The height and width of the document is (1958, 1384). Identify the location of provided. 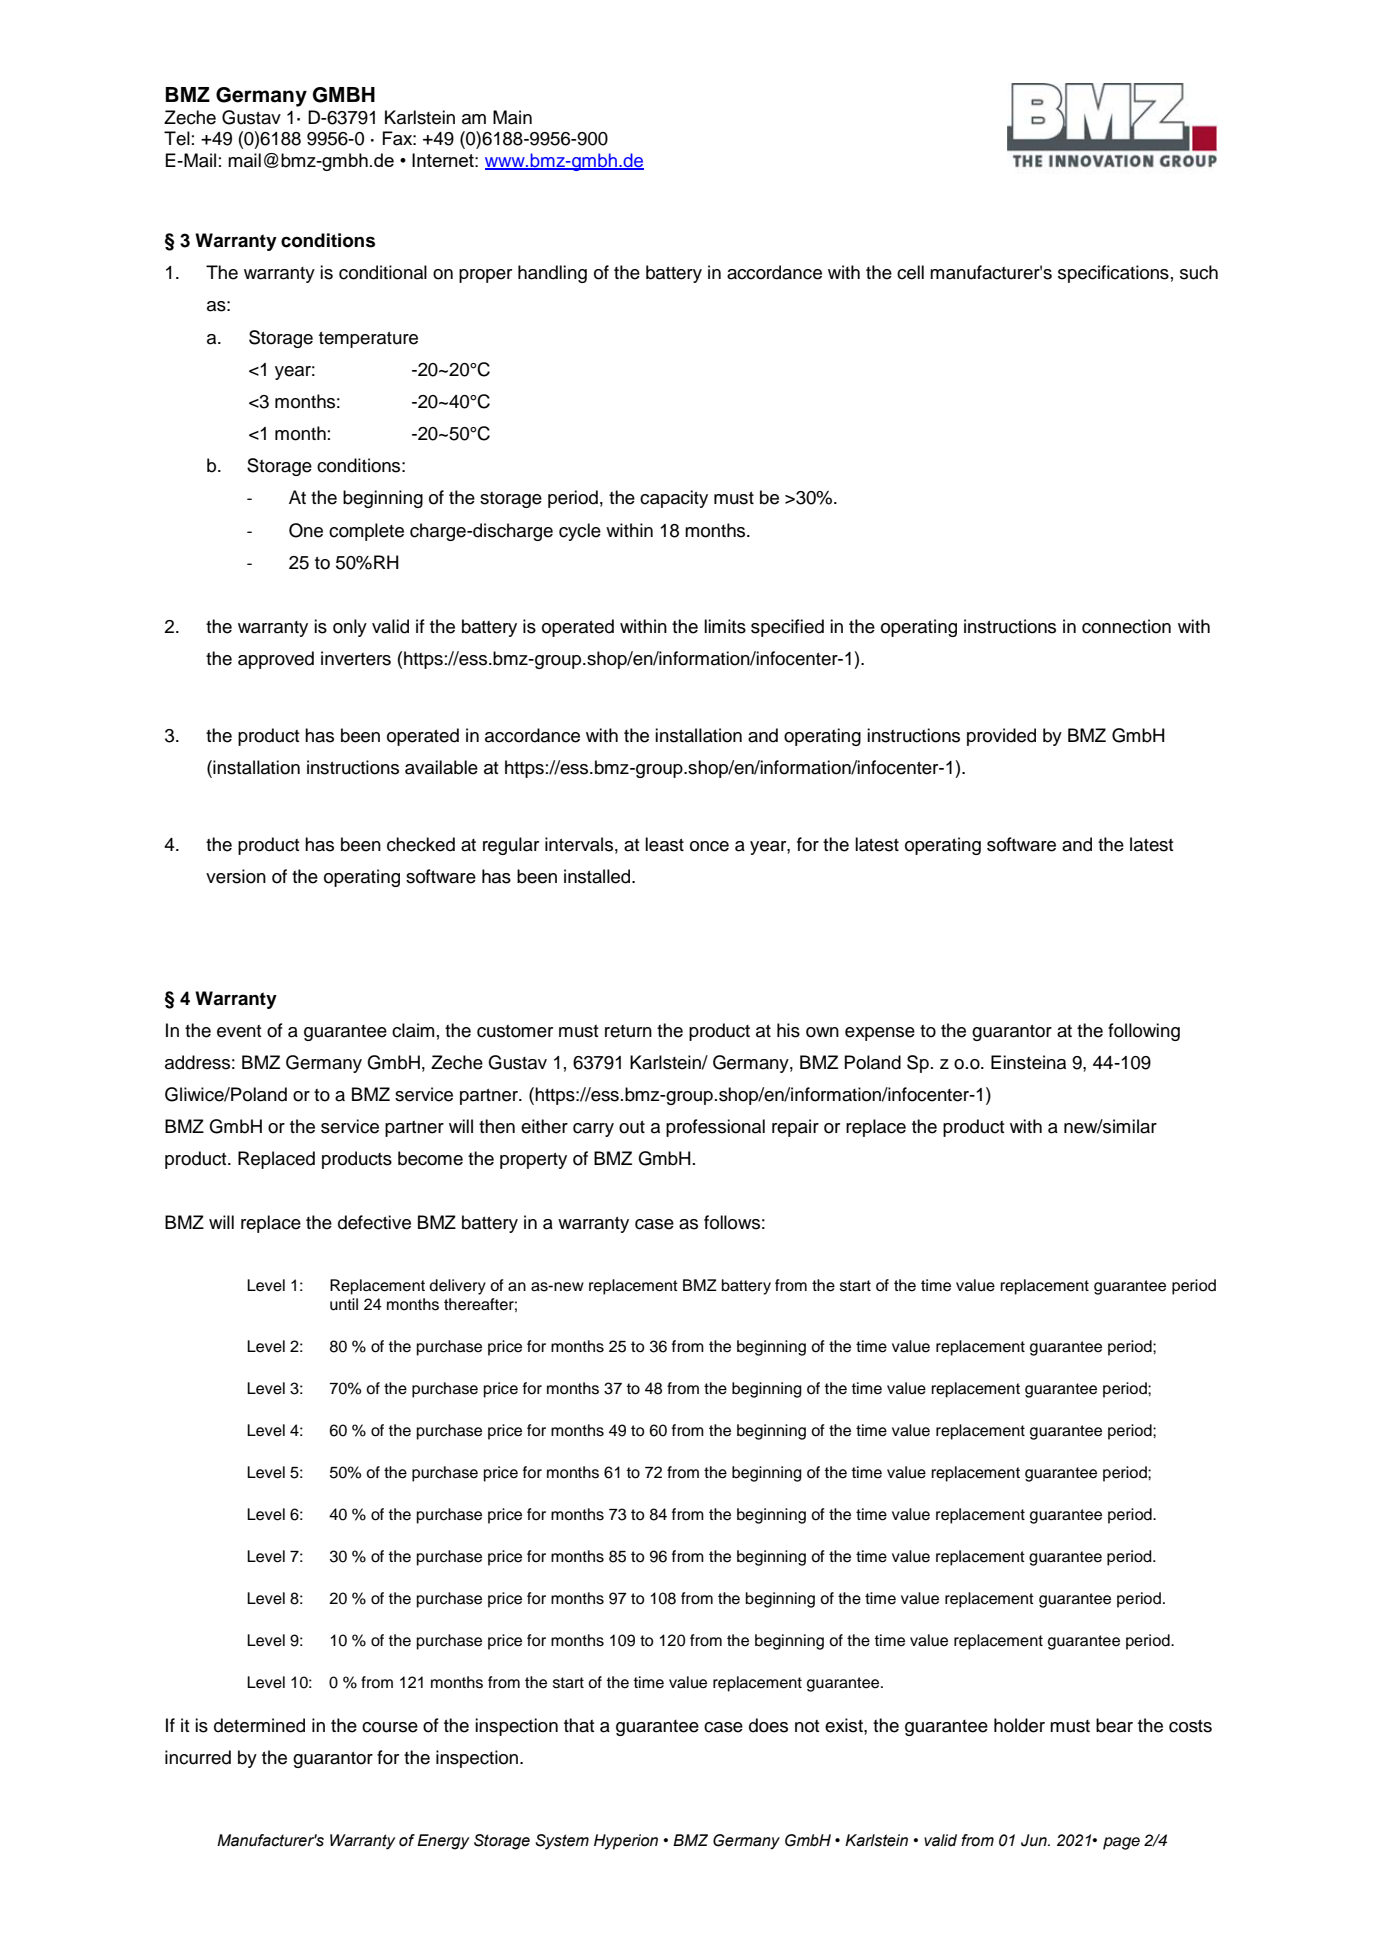
(1001, 737).
